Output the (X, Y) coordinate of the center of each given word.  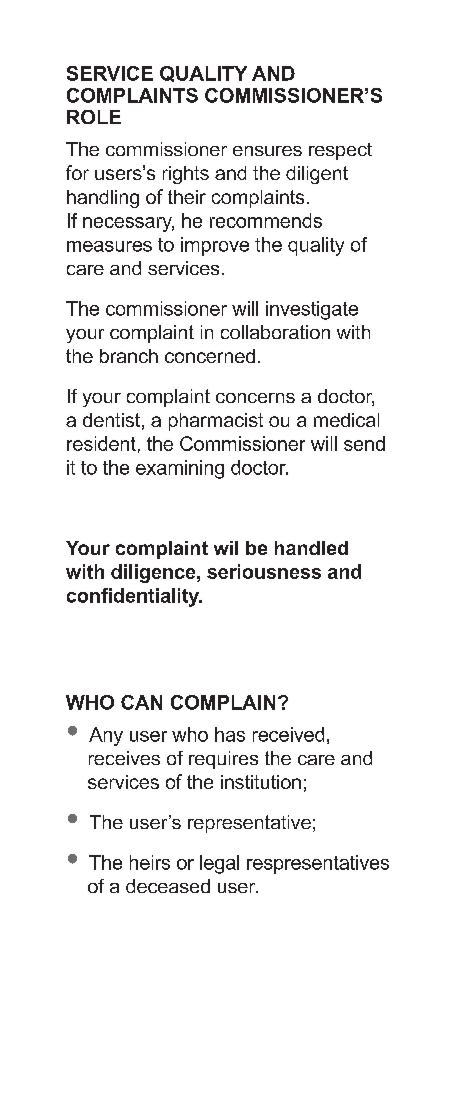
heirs (150, 862)
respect (340, 151)
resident (101, 443)
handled (311, 548)
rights (186, 175)
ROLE (94, 117)
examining (180, 469)
